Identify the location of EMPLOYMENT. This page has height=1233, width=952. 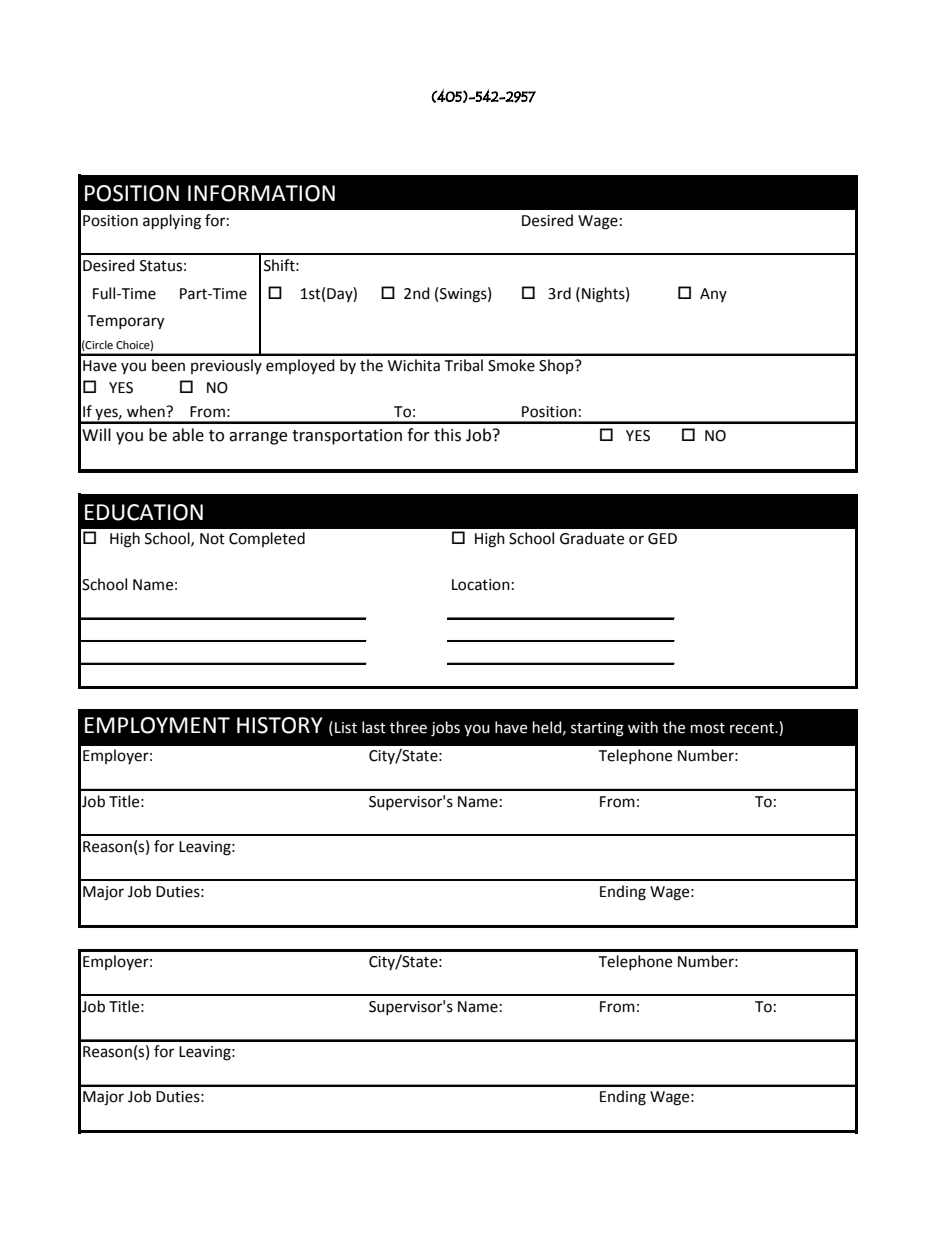
(157, 725).
